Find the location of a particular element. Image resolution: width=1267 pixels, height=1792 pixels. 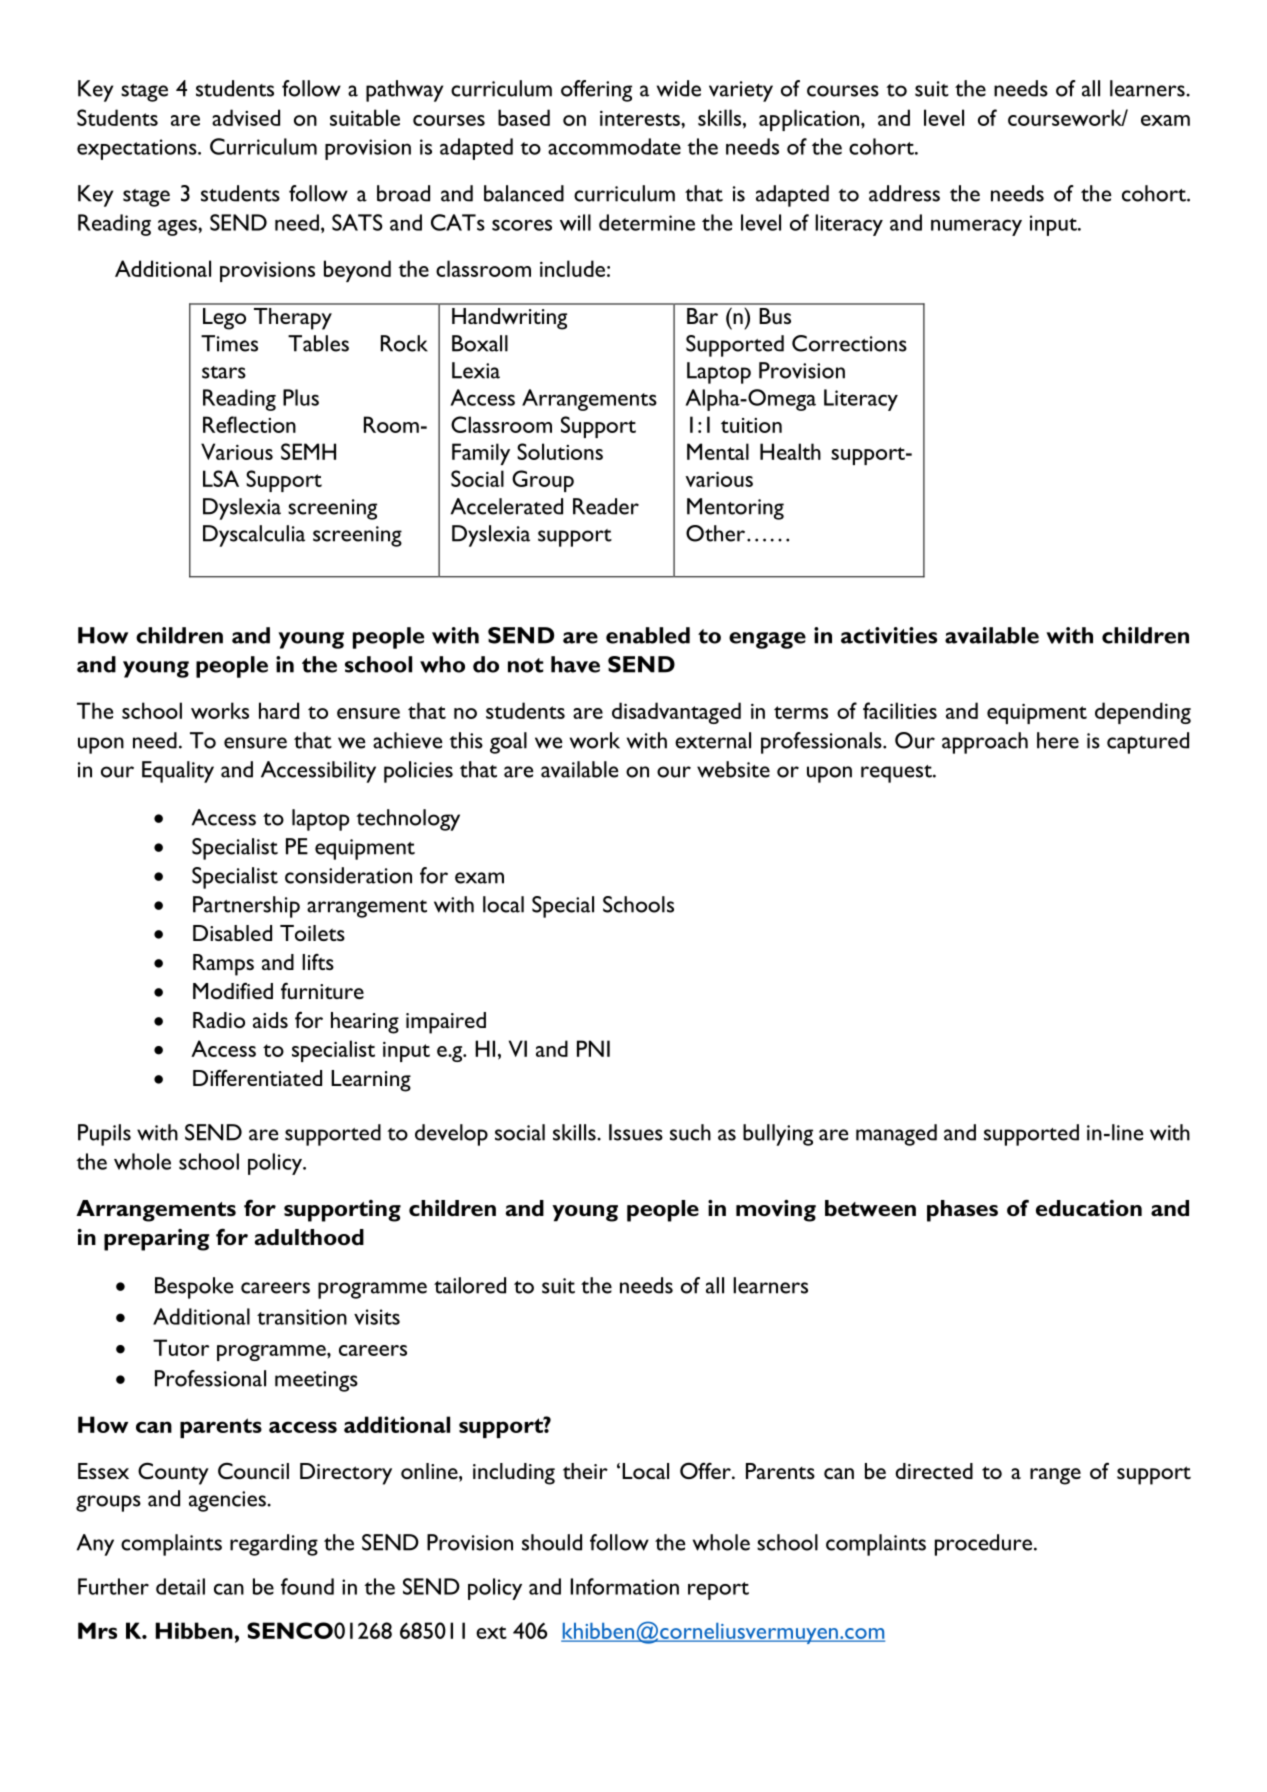

Differentiated is located at coordinates (257, 1077).
